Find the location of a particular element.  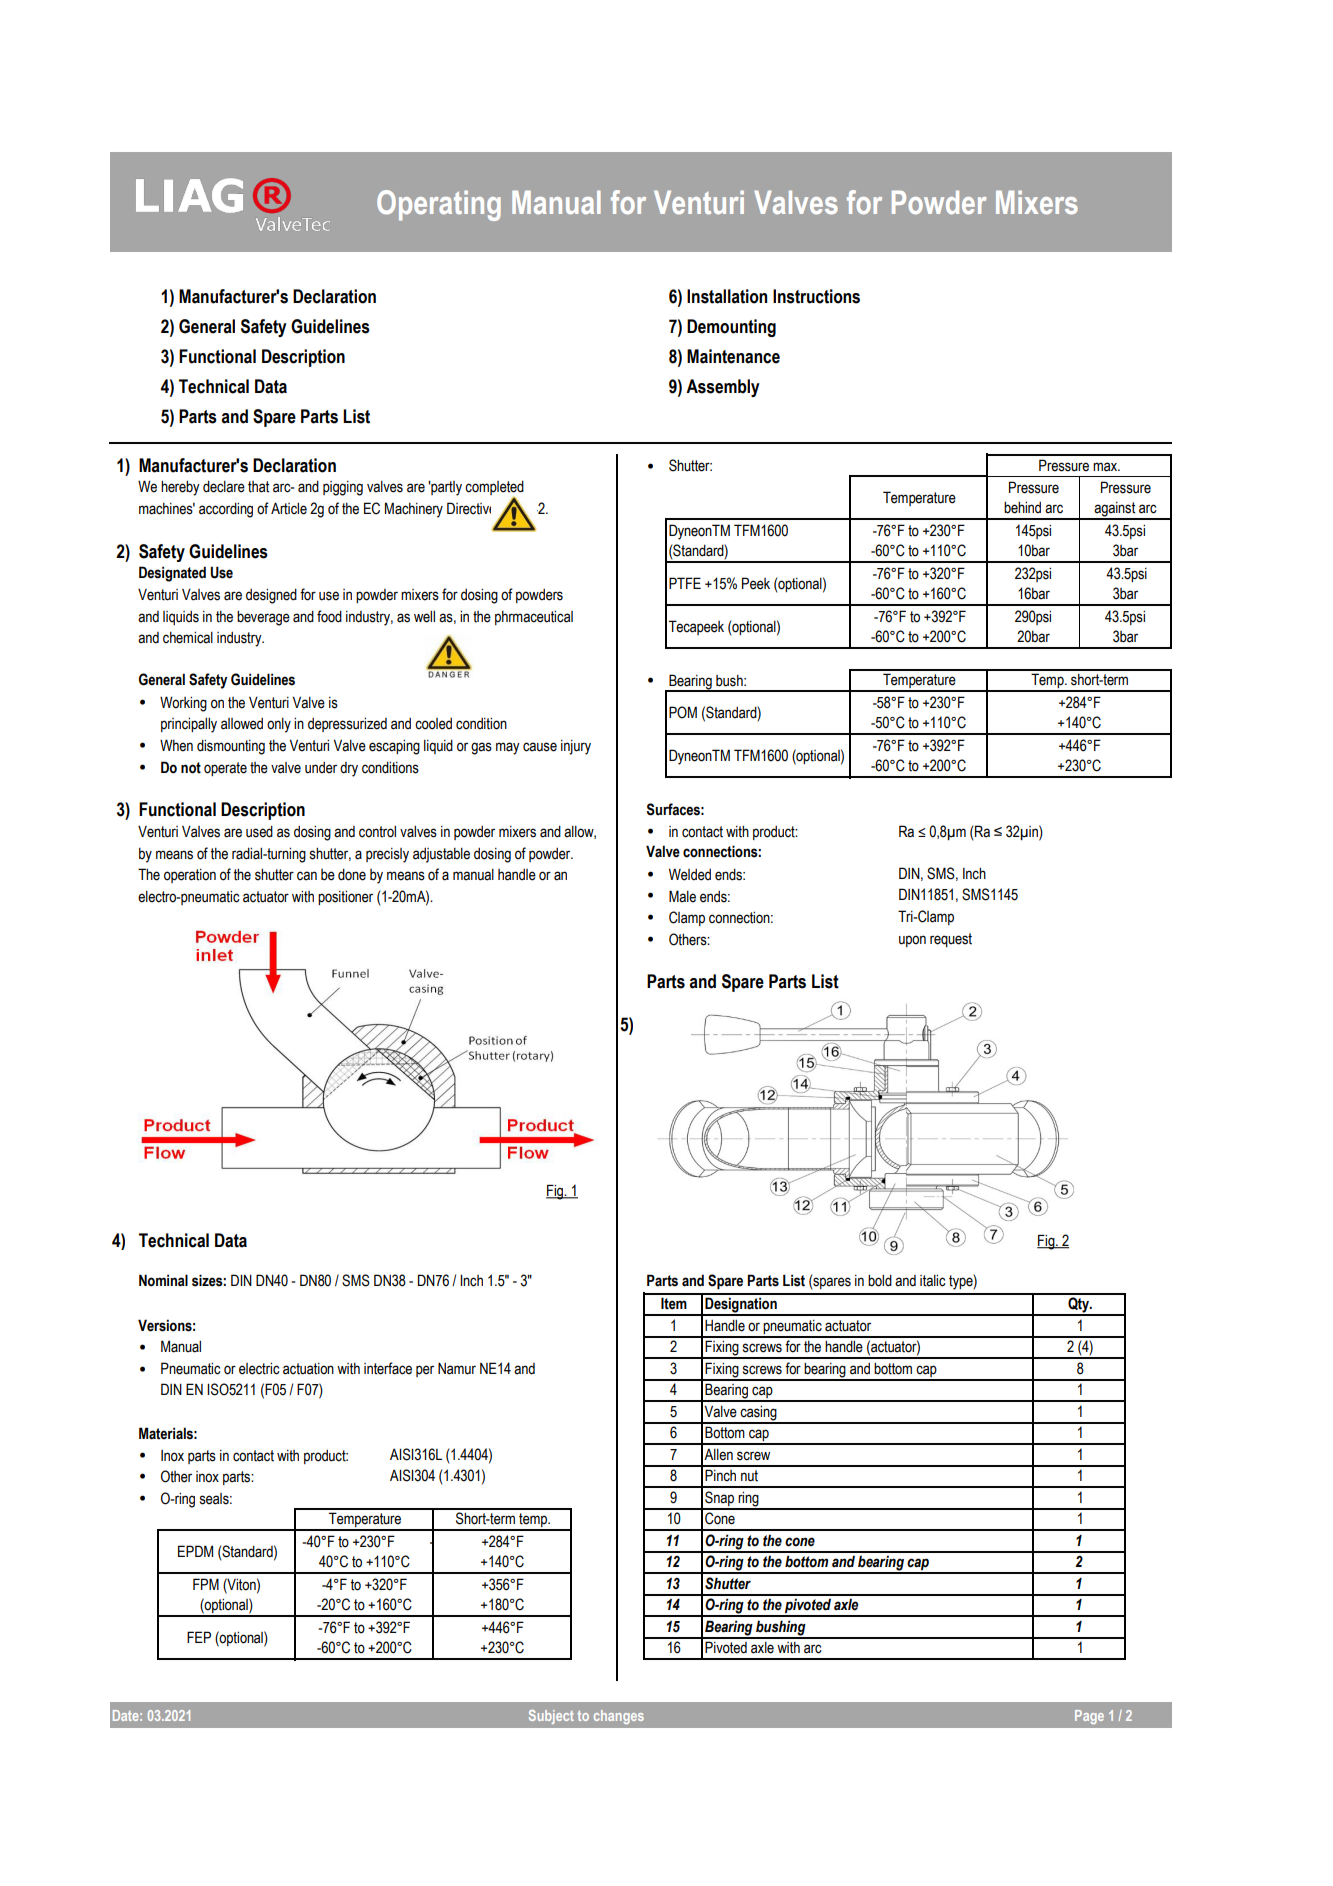

POM is located at coordinates (683, 712).
